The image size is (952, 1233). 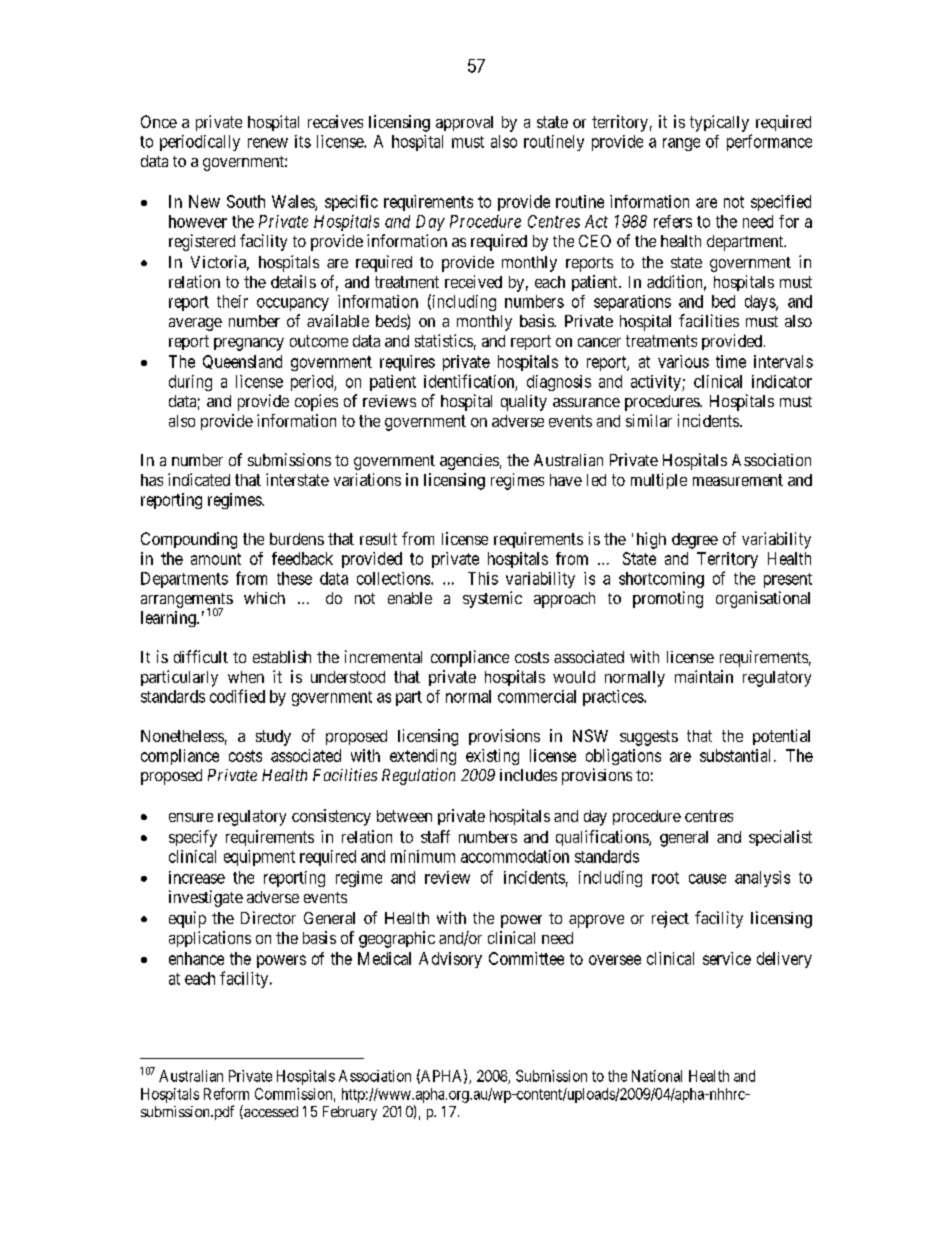 What do you see at coordinates (707, 879) in the screenshot?
I see `cause` at bounding box center [707, 879].
